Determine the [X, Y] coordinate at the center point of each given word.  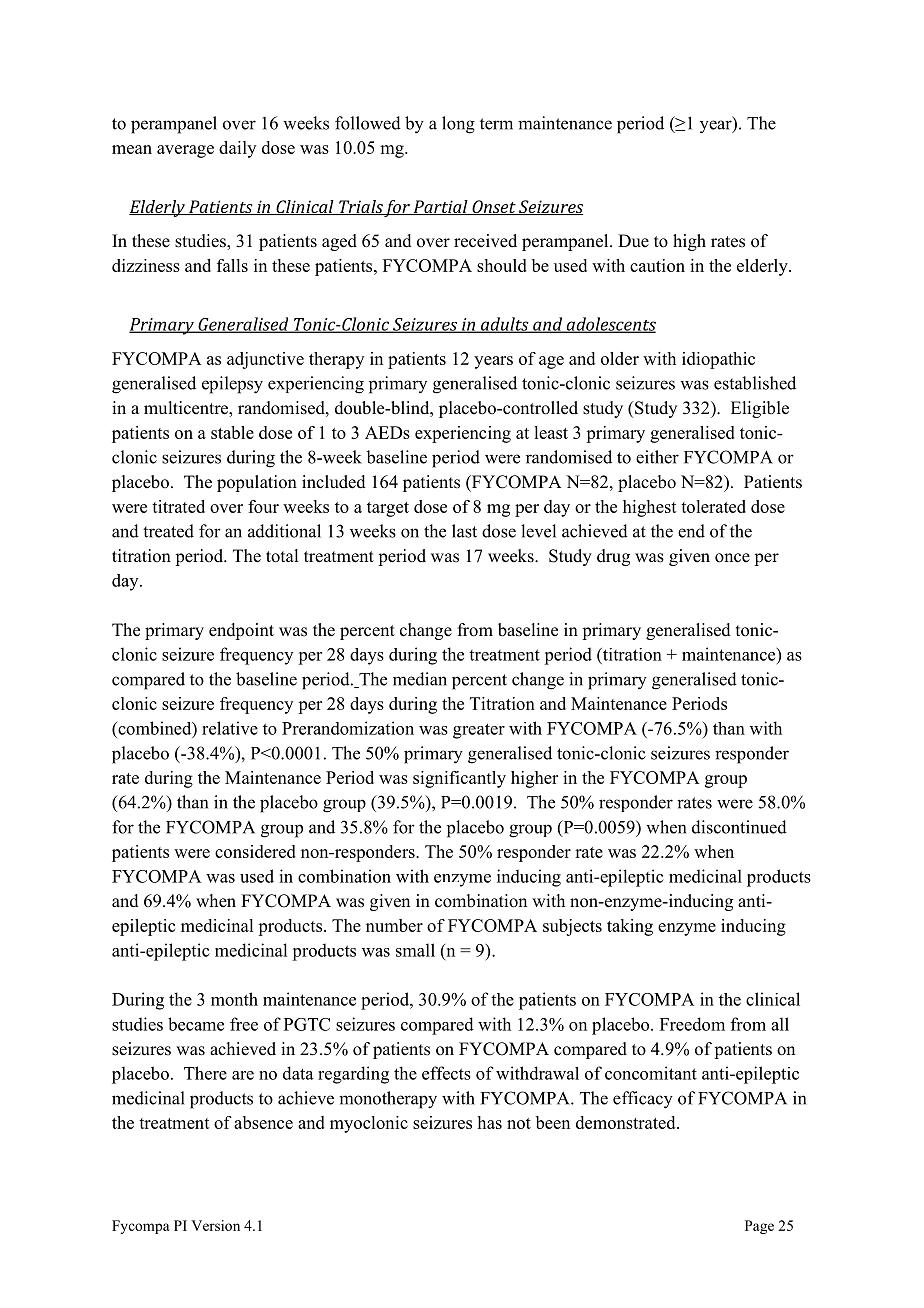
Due [633, 241]
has [490, 1122]
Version [215, 1225]
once [732, 558]
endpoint [241, 631]
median [420, 679]
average [185, 151]
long [458, 125]
